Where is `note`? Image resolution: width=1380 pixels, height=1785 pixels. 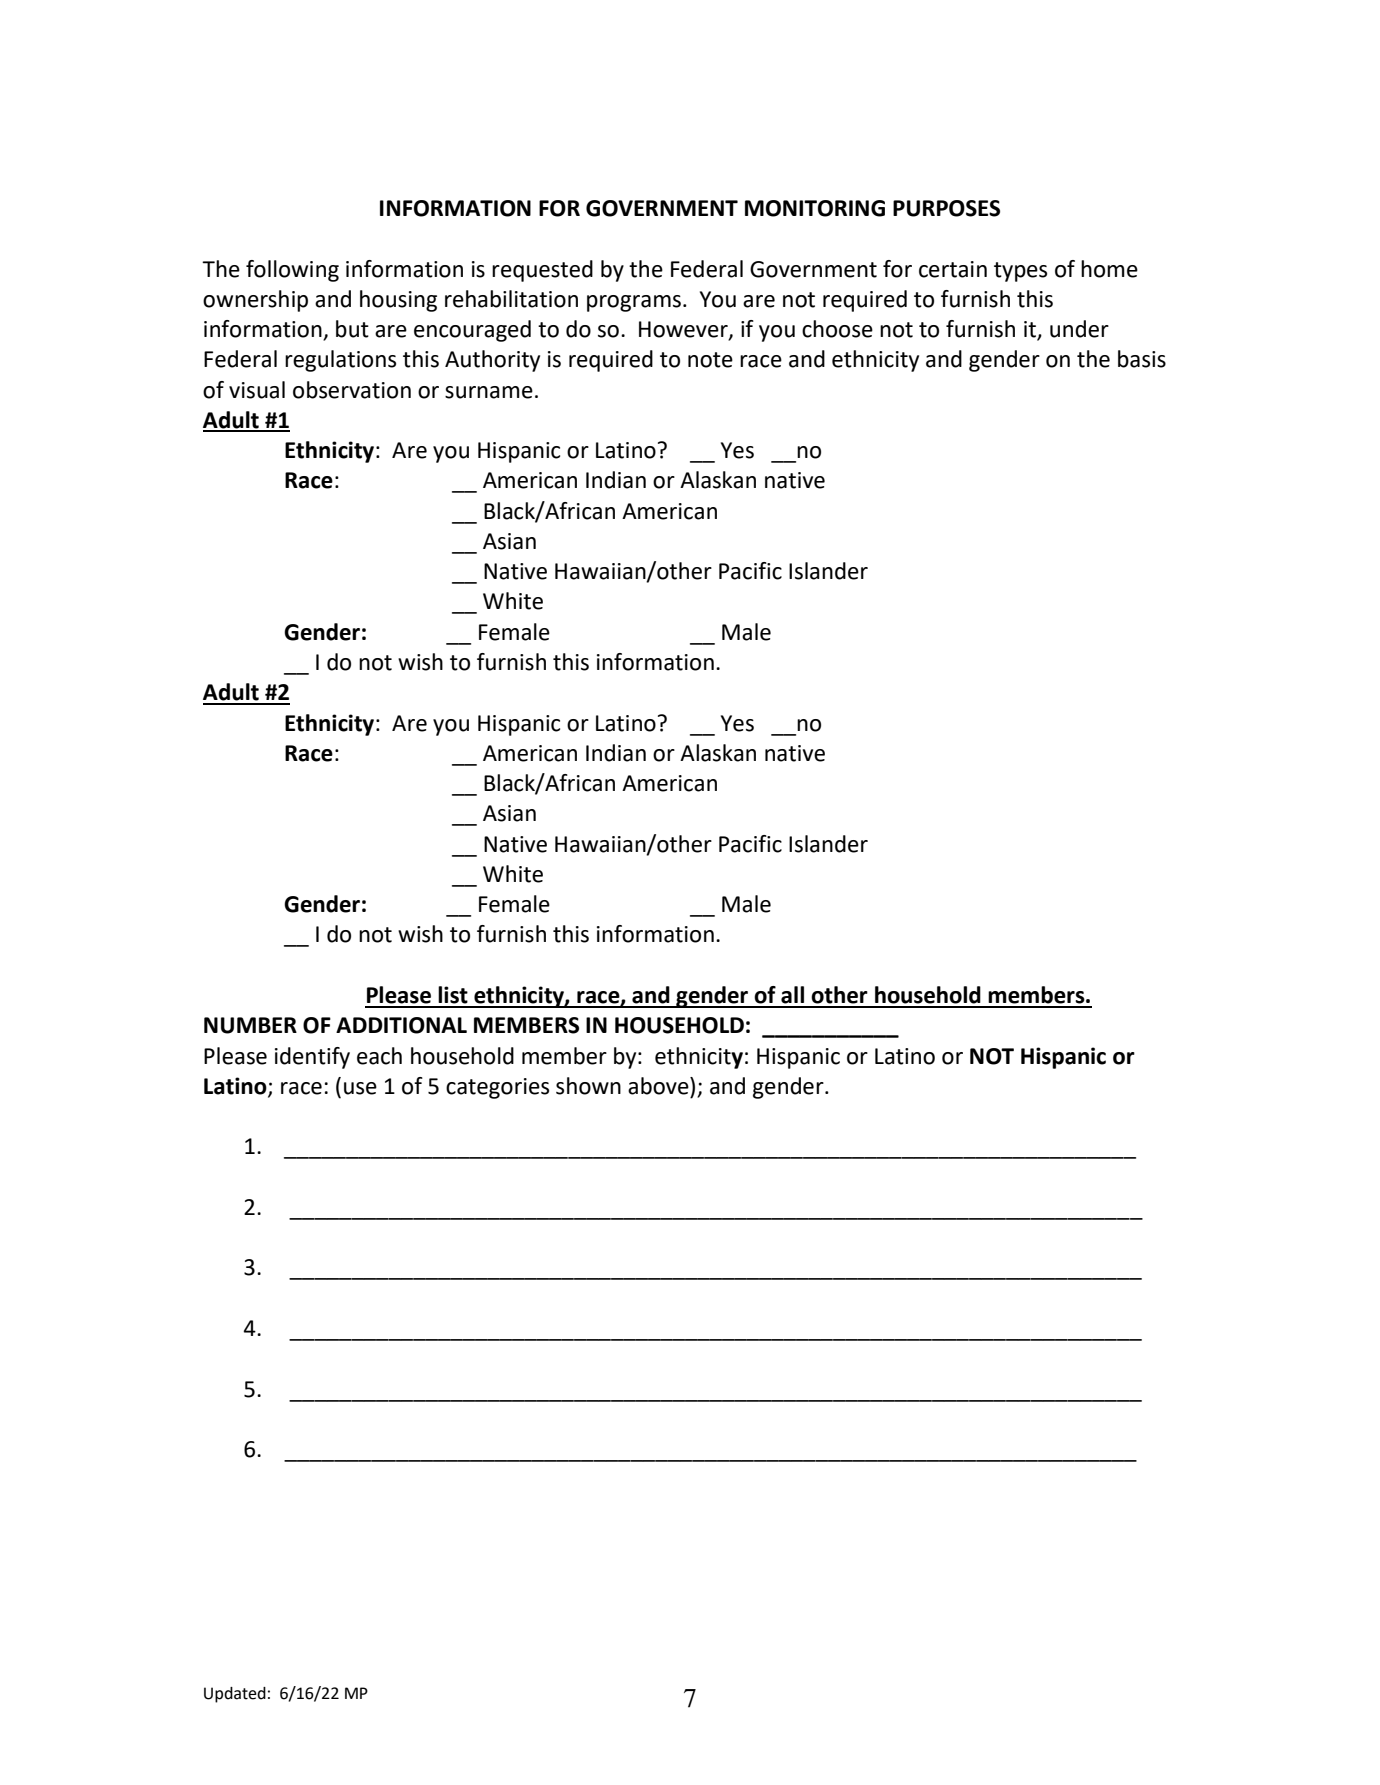
note is located at coordinates (710, 360).
